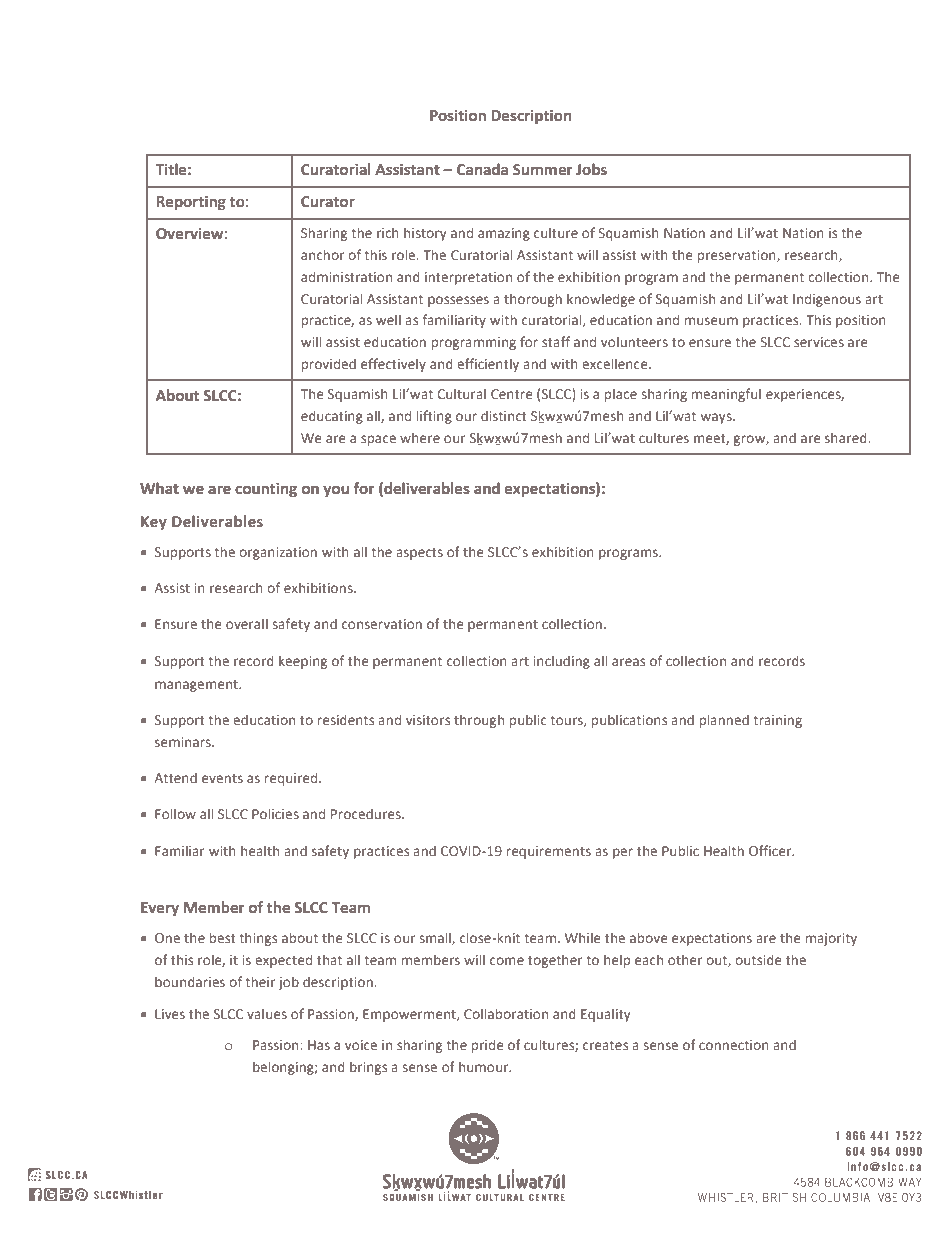  What do you see at coordinates (504, 416) in the document?
I see `distinct` at bounding box center [504, 416].
